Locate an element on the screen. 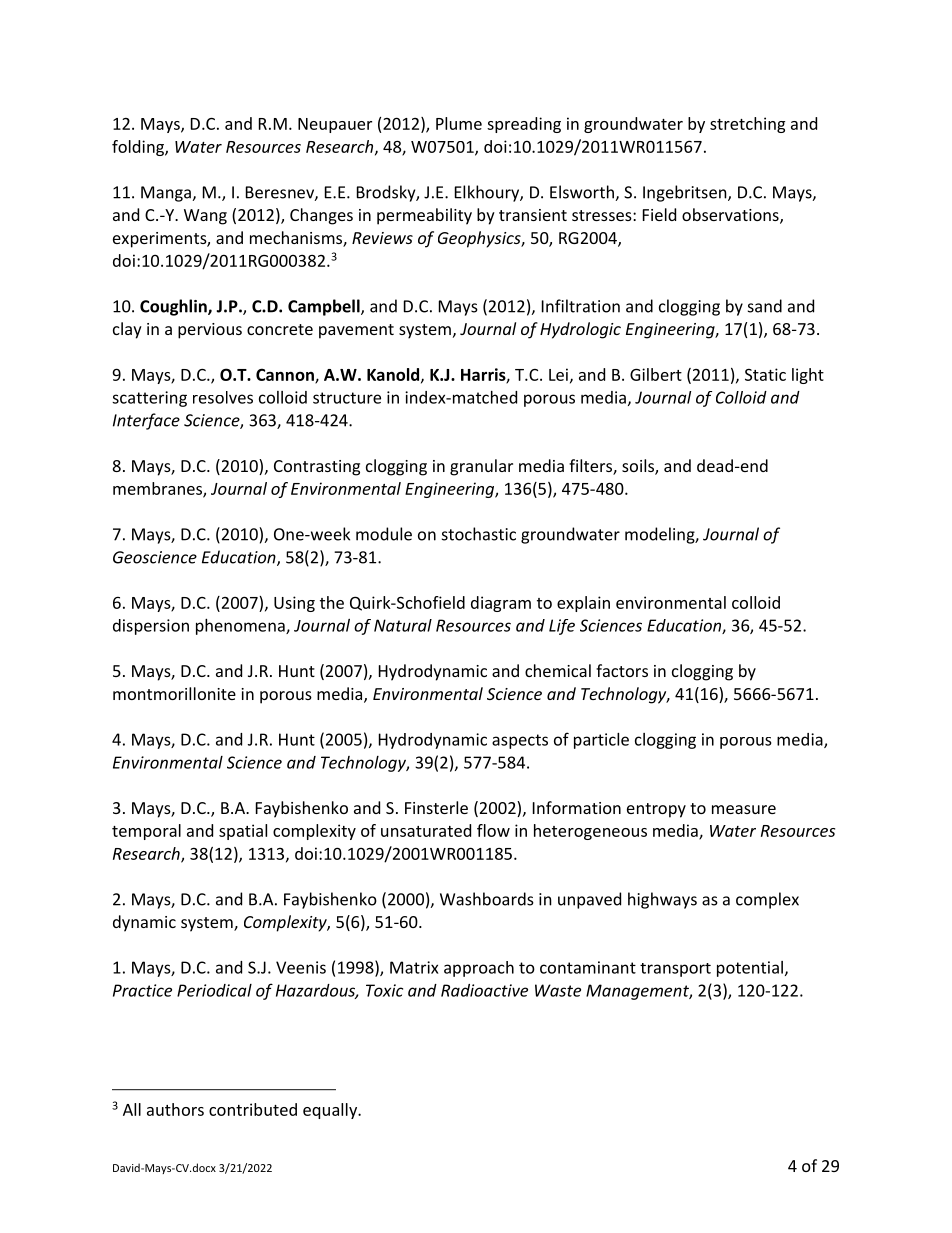 The height and width of the screenshot is (1233, 952). pervious is located at coordinates (210, 331).
